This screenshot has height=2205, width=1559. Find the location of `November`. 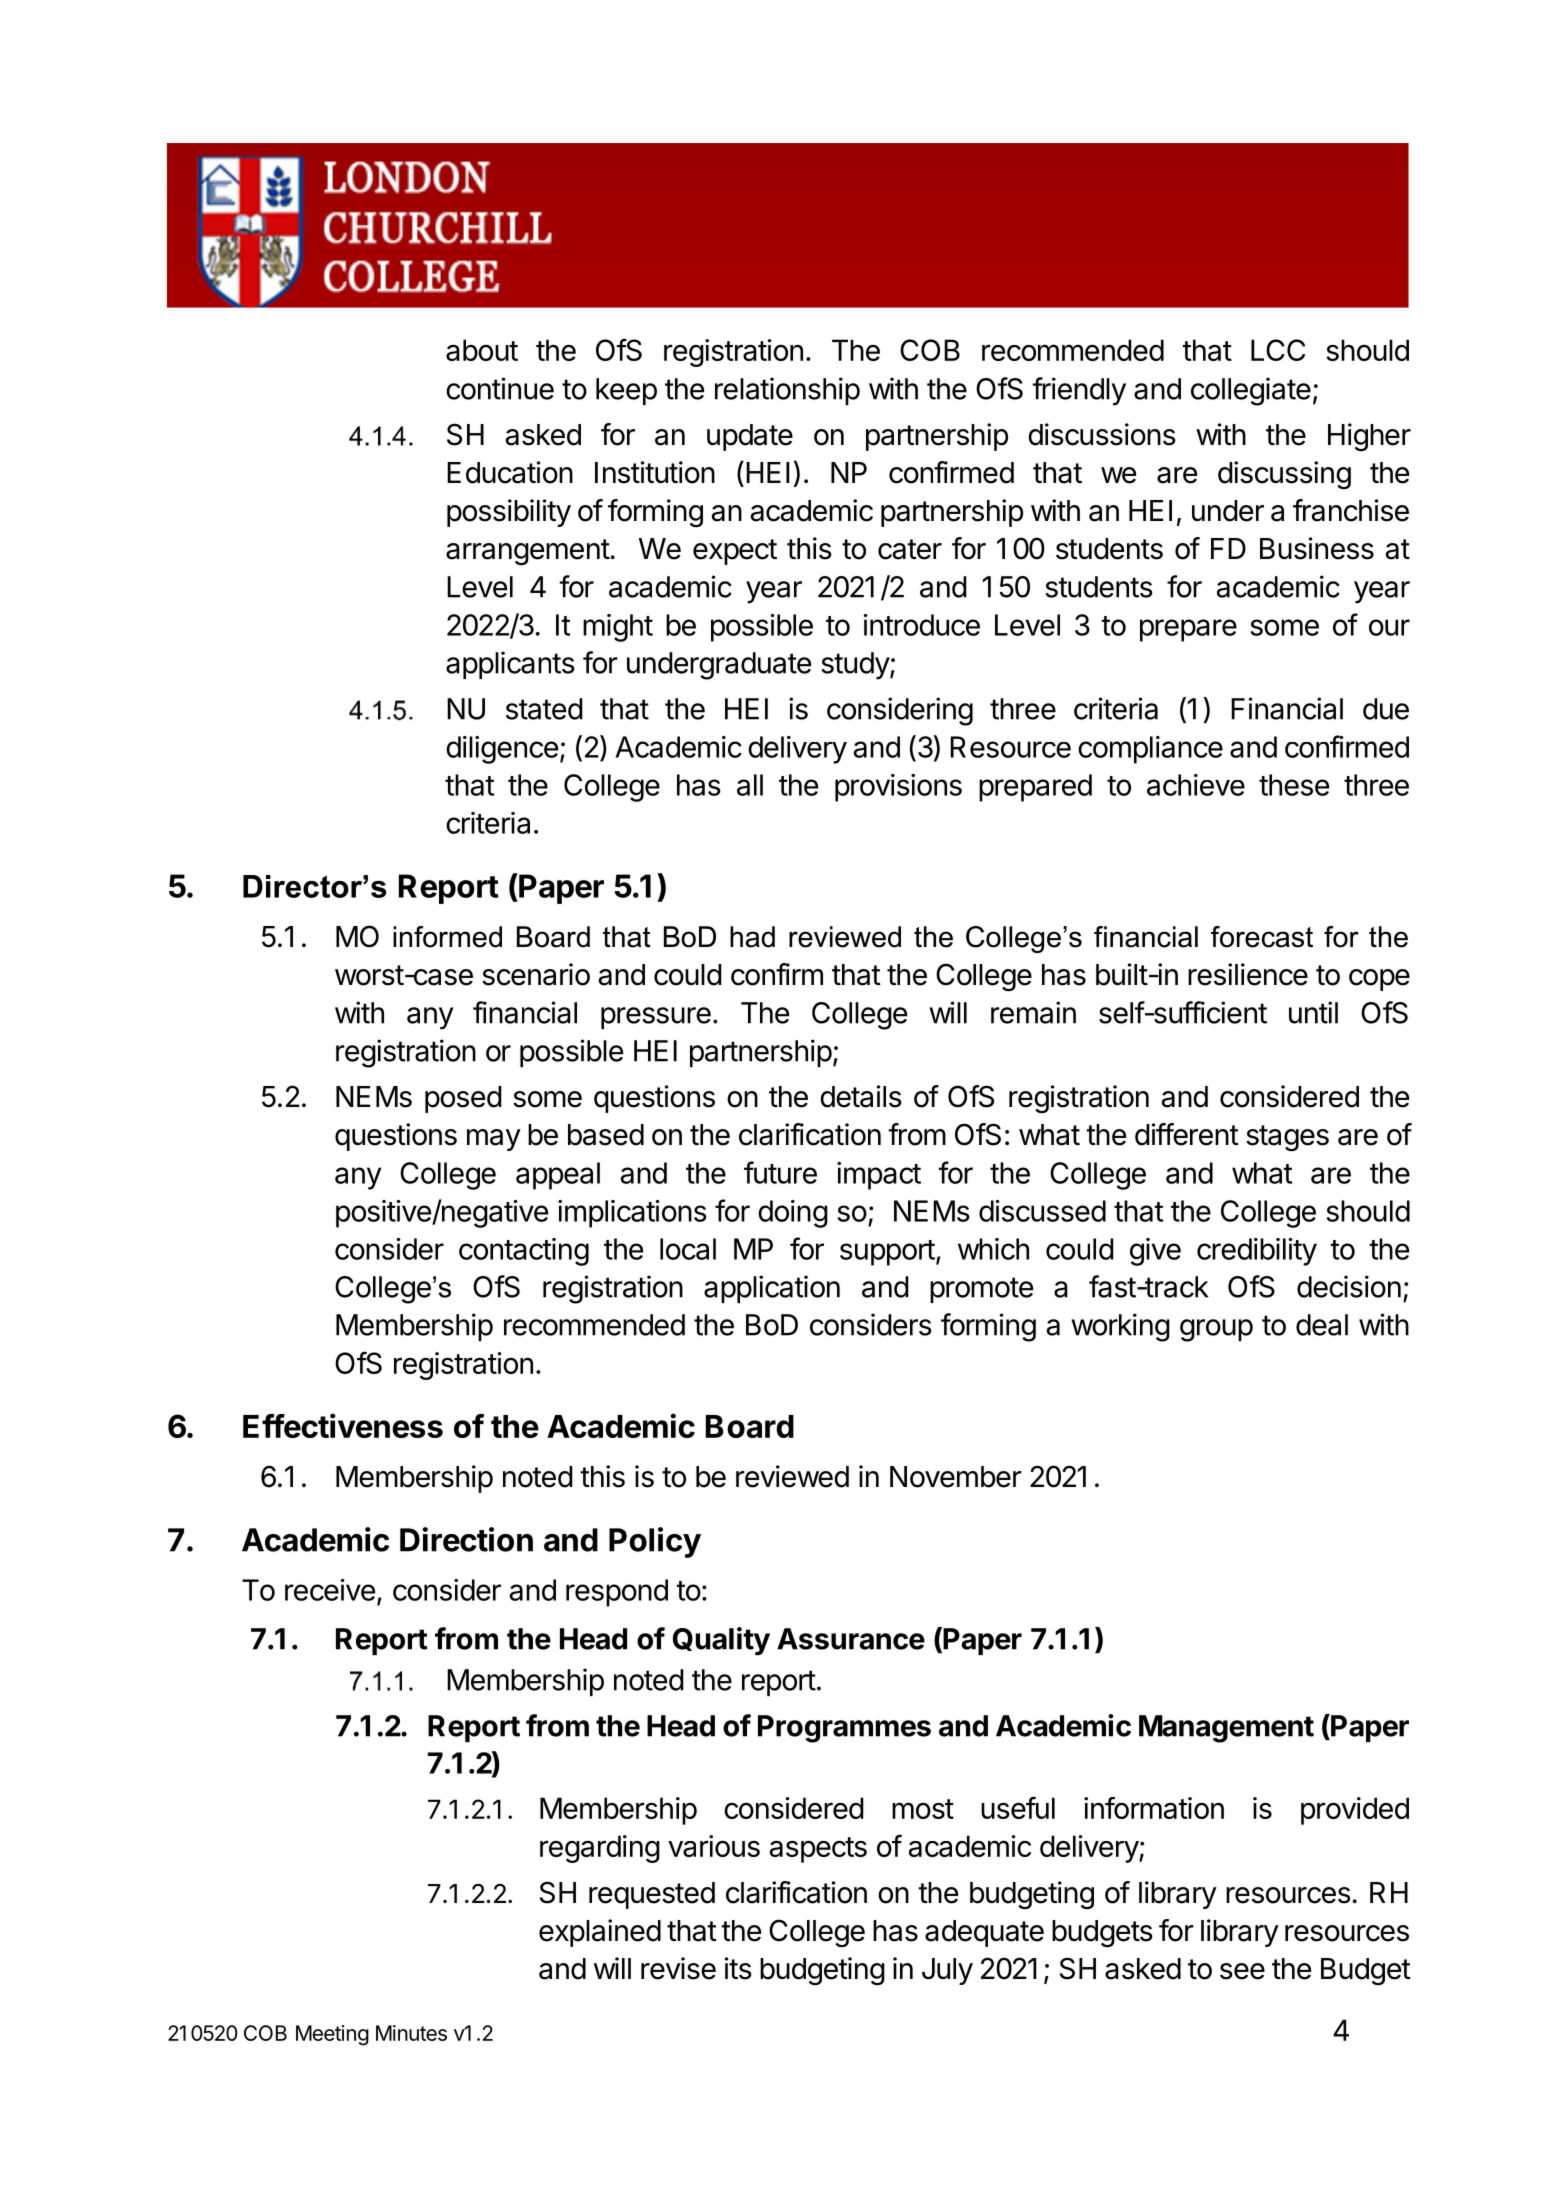

November is located at coordinates (956, 1477).
